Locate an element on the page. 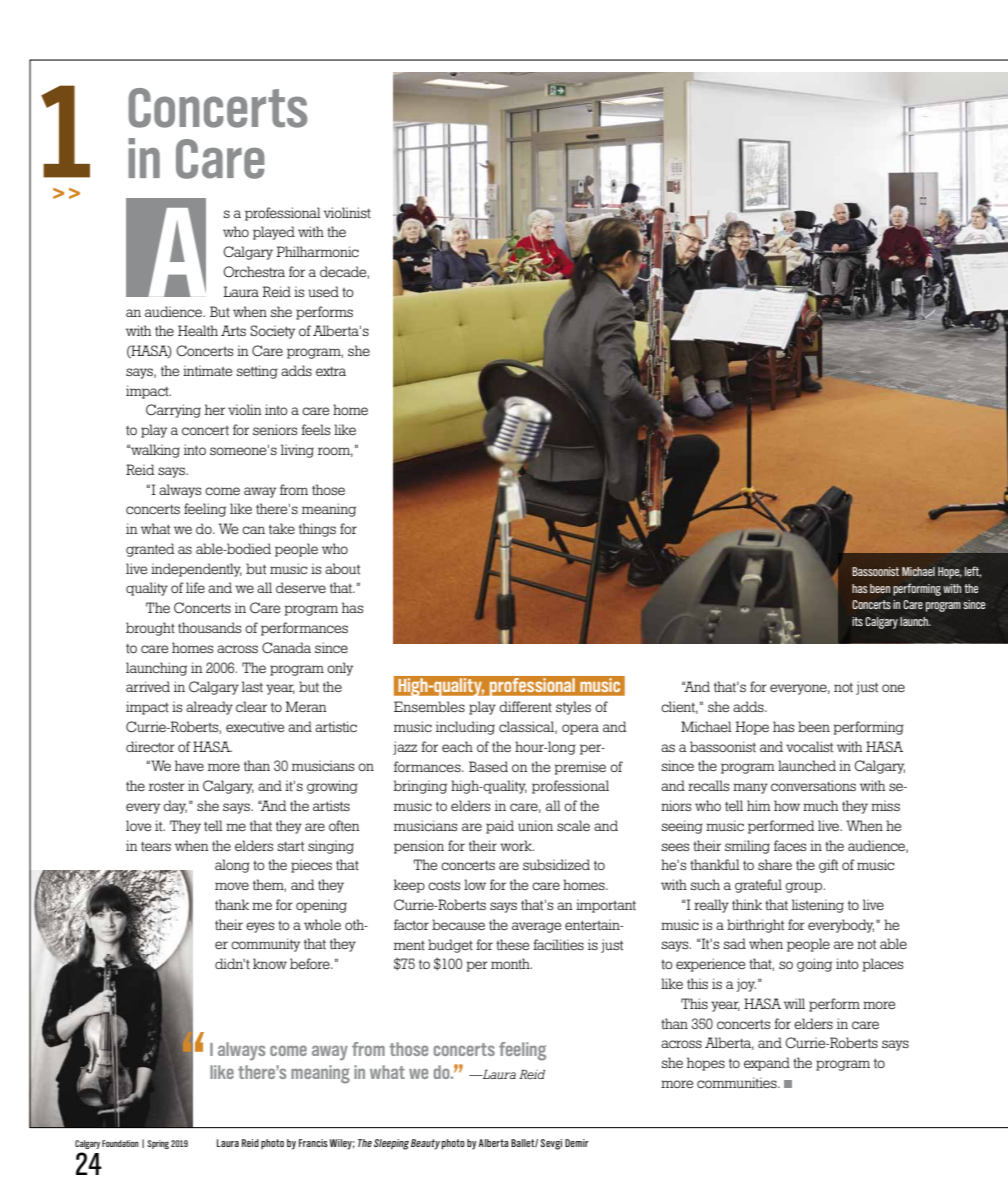 This document has height=1187, width=1008. used is located at coordinates (323, 291).
